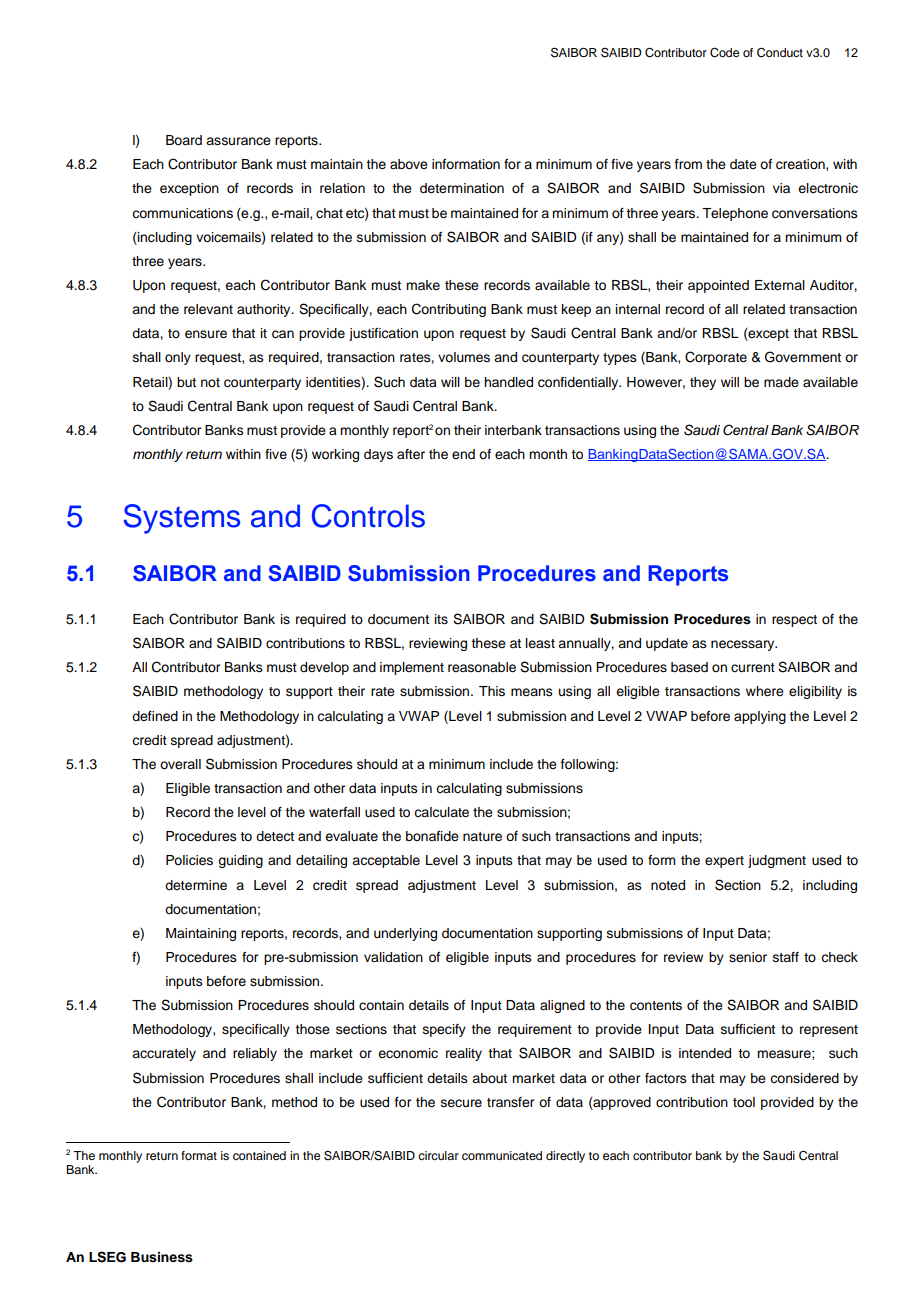 This page has width=924, height=1309. I want to click on underlying, so click(405, 934).
